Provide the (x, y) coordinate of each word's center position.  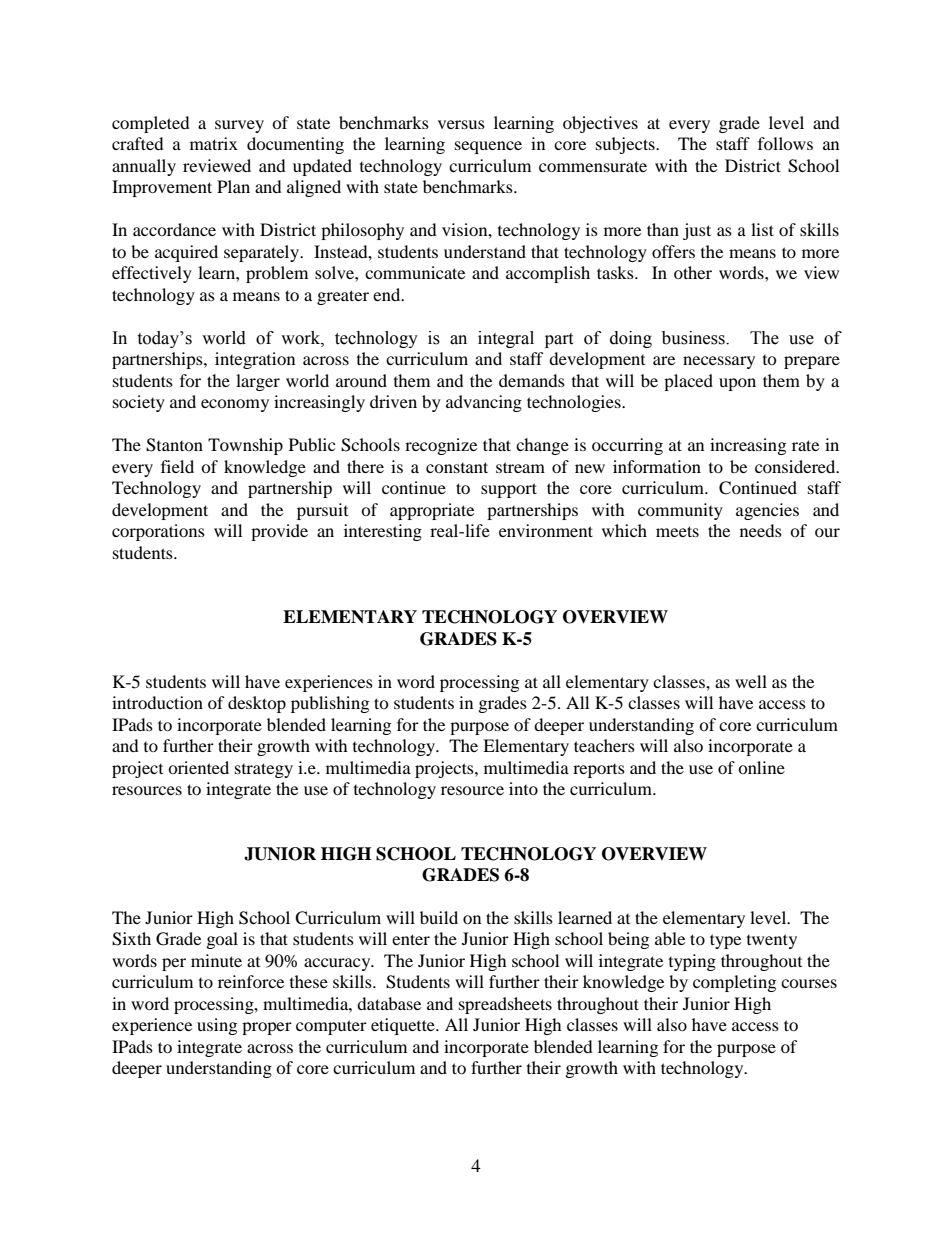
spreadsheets (505, 1005)
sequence (488, 147)
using (217, 1026)
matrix (214, 143)
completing (734, 983)
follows (785, 143)
